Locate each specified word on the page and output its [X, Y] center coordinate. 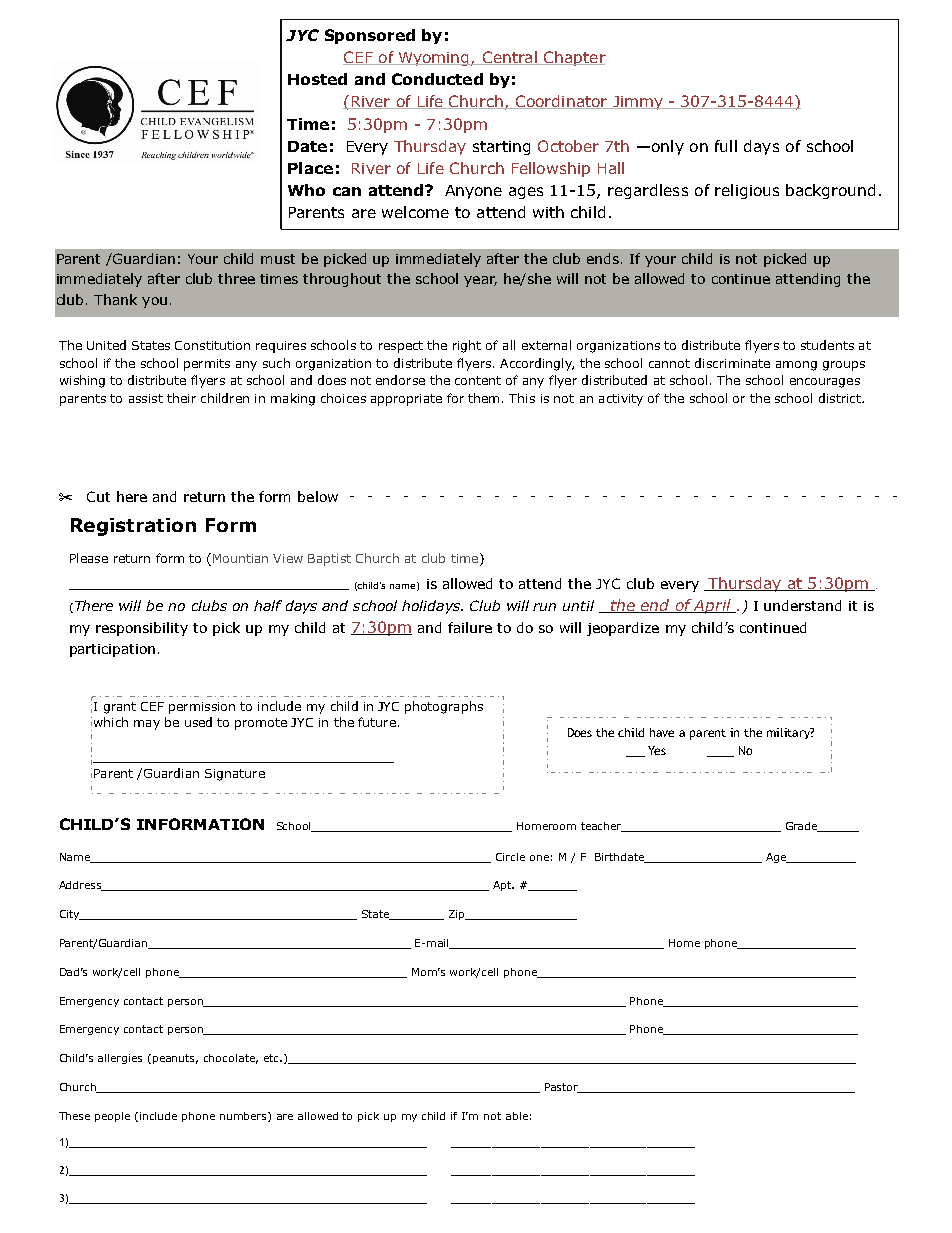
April [713, 606]
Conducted [437, 79]
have [662, 732]
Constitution [212, 345]
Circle [510, 857]
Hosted [317, 79]
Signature [235, 775]
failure [470, 627]
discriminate [732, 363]
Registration [133, 527]
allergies [120, 1059]
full [726, 146]
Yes [657, 750]
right [467, 346]
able [517, 1116]
